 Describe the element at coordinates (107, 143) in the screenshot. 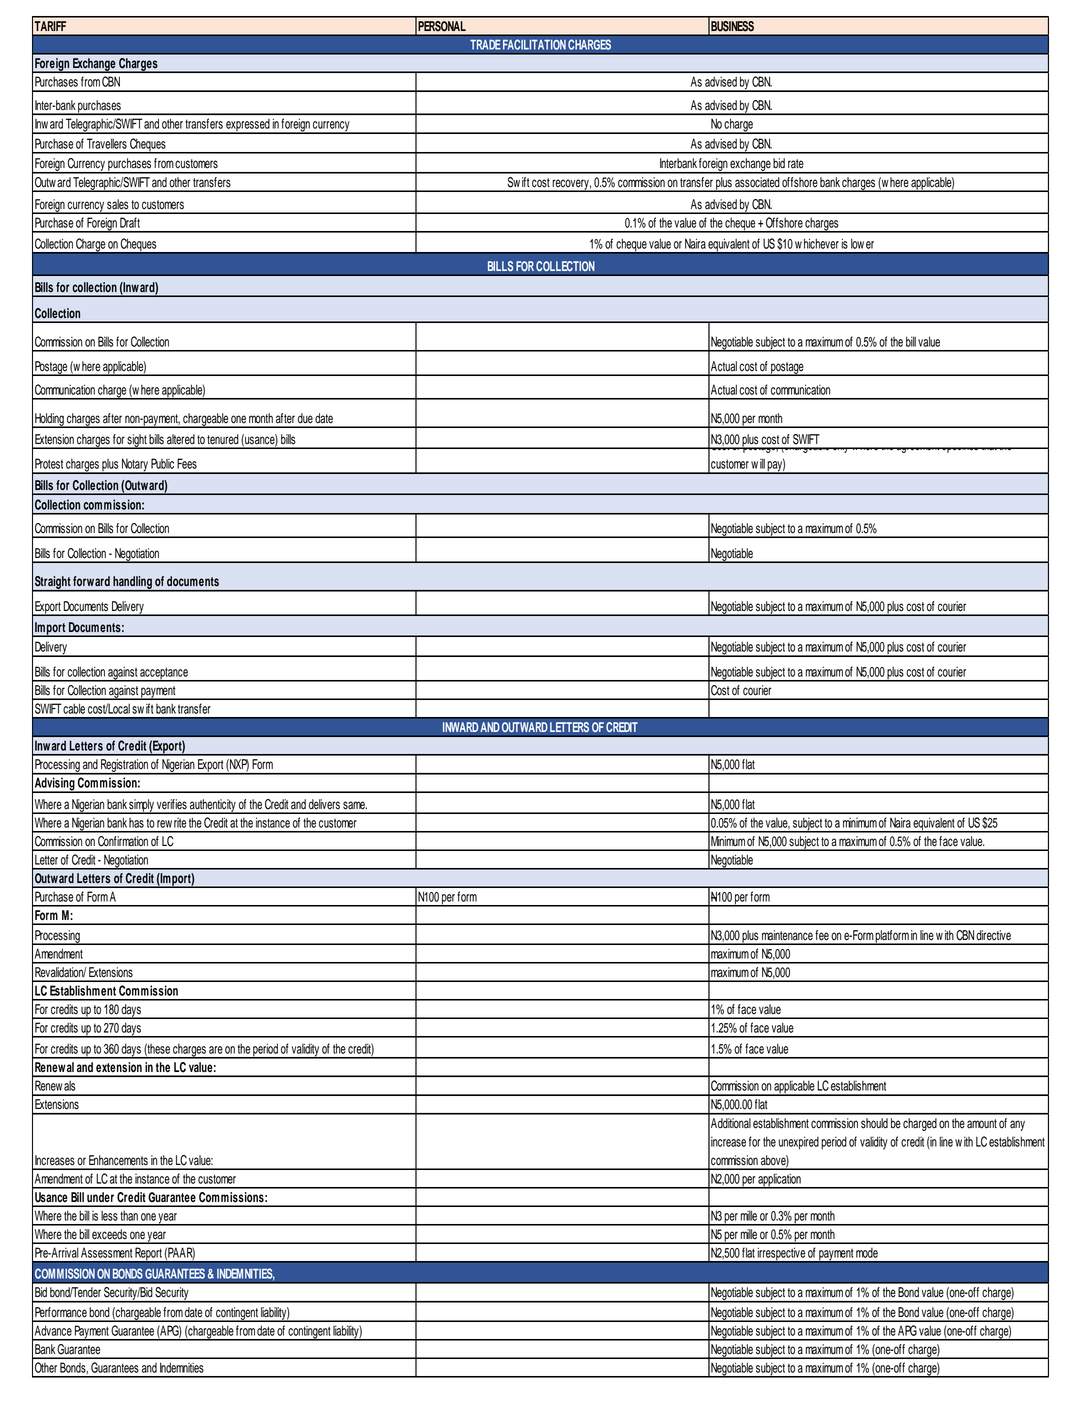

I see `Travellers` at that location.
